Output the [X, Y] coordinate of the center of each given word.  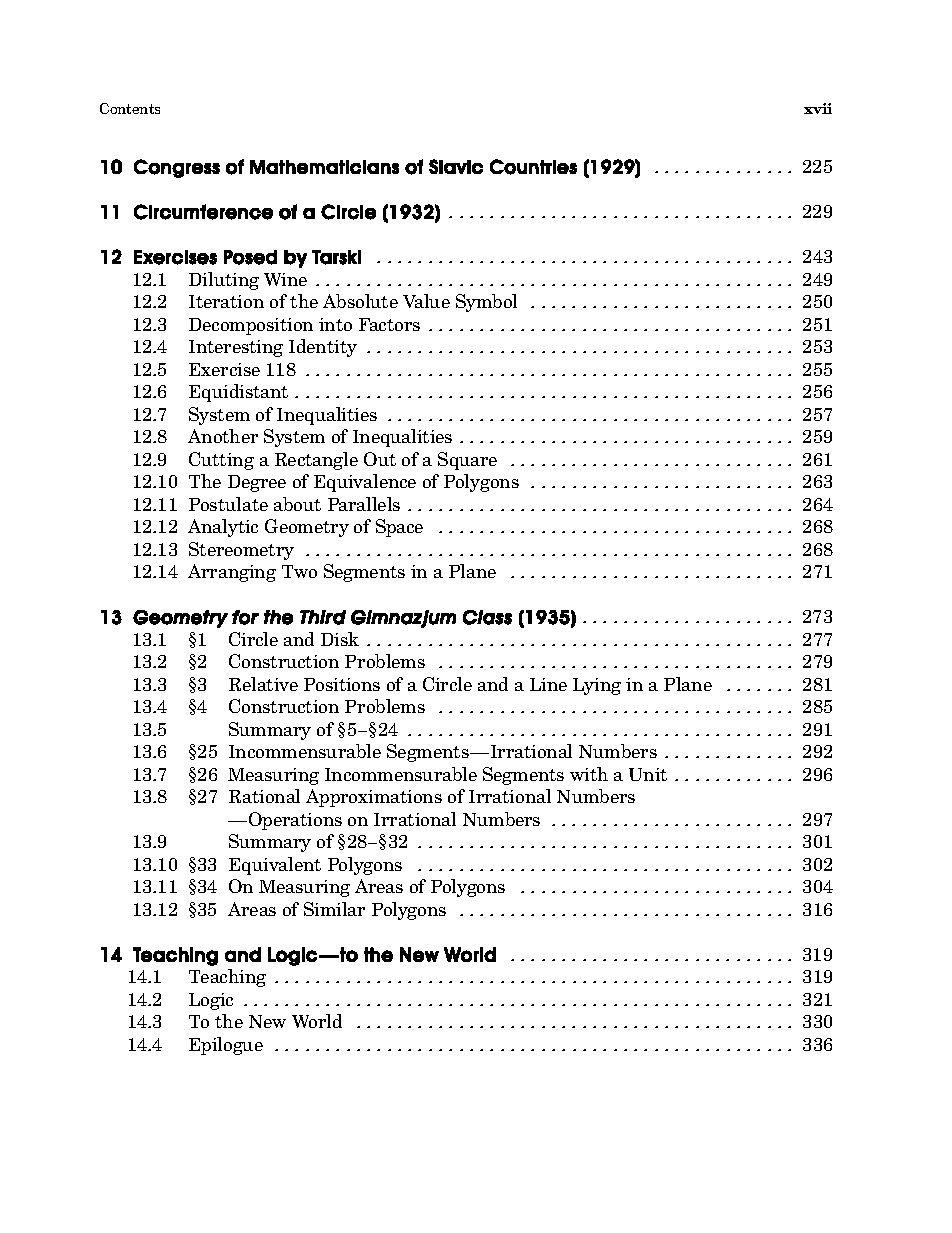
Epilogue [226, 1046]
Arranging [232, 573]
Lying [597, 686]
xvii [818, 108]
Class [487, 617]
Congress [177, 168]
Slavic [456, 166]
